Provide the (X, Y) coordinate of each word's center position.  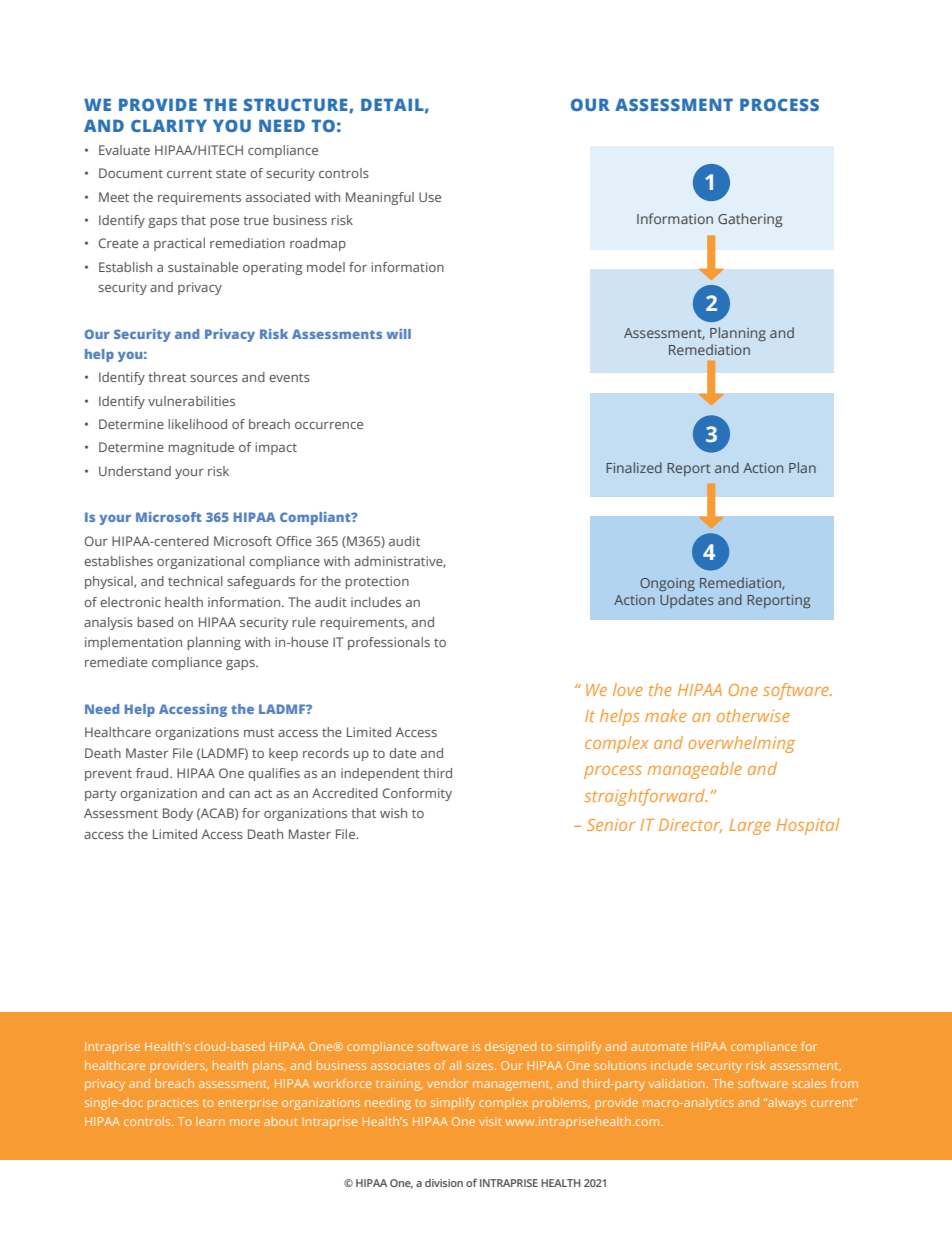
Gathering (750, 220)
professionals (389, 643)
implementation (133, 643)
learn (210, 1121)
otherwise (753, 715)
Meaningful (380, 198)
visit (490, 1121)
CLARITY (169, 125)
